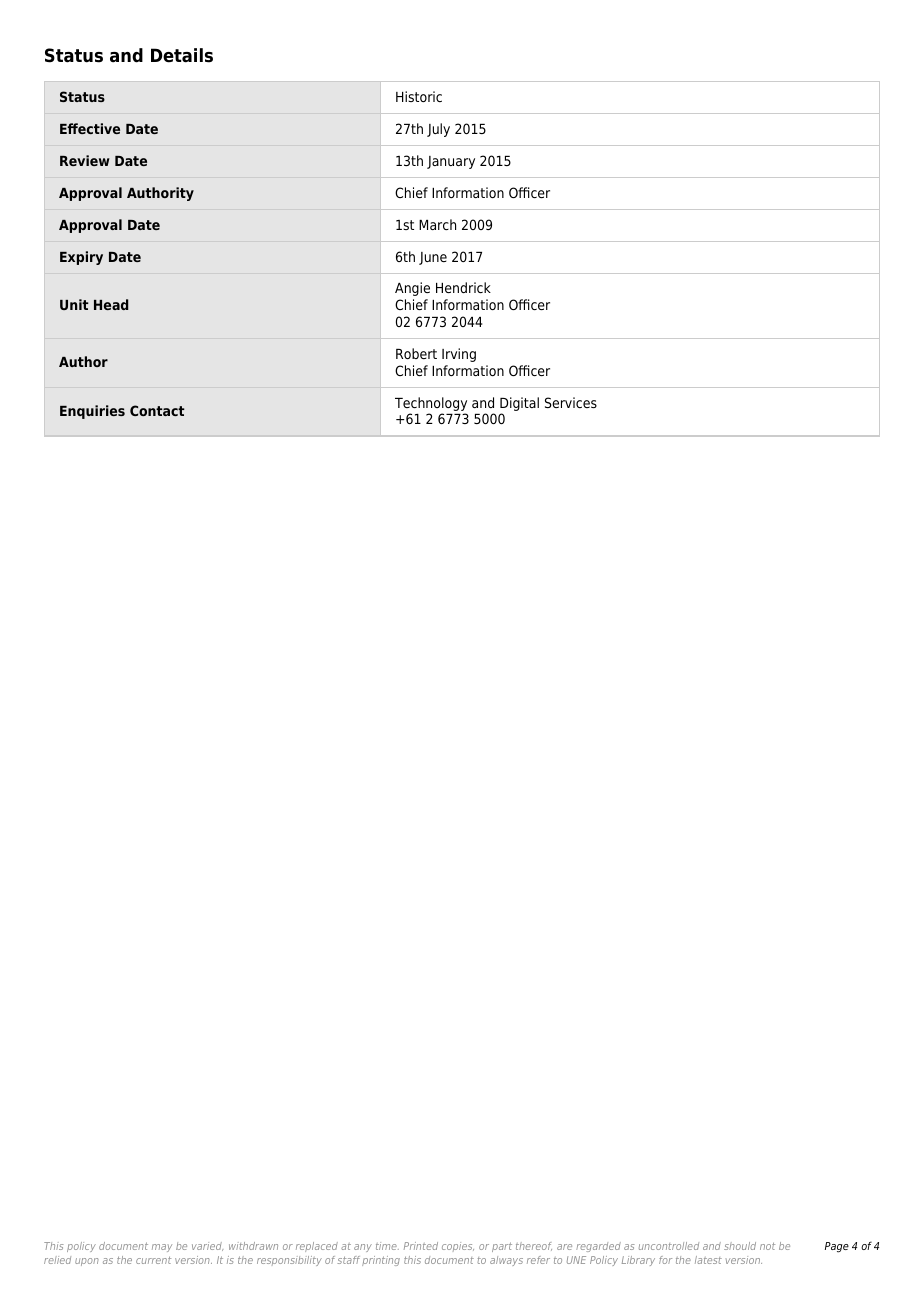 The height and width of the page is (1308, 924). What do you see at coordinates (419, 96) in the page?
I see `Historic` at bounding box center [419, 96].
